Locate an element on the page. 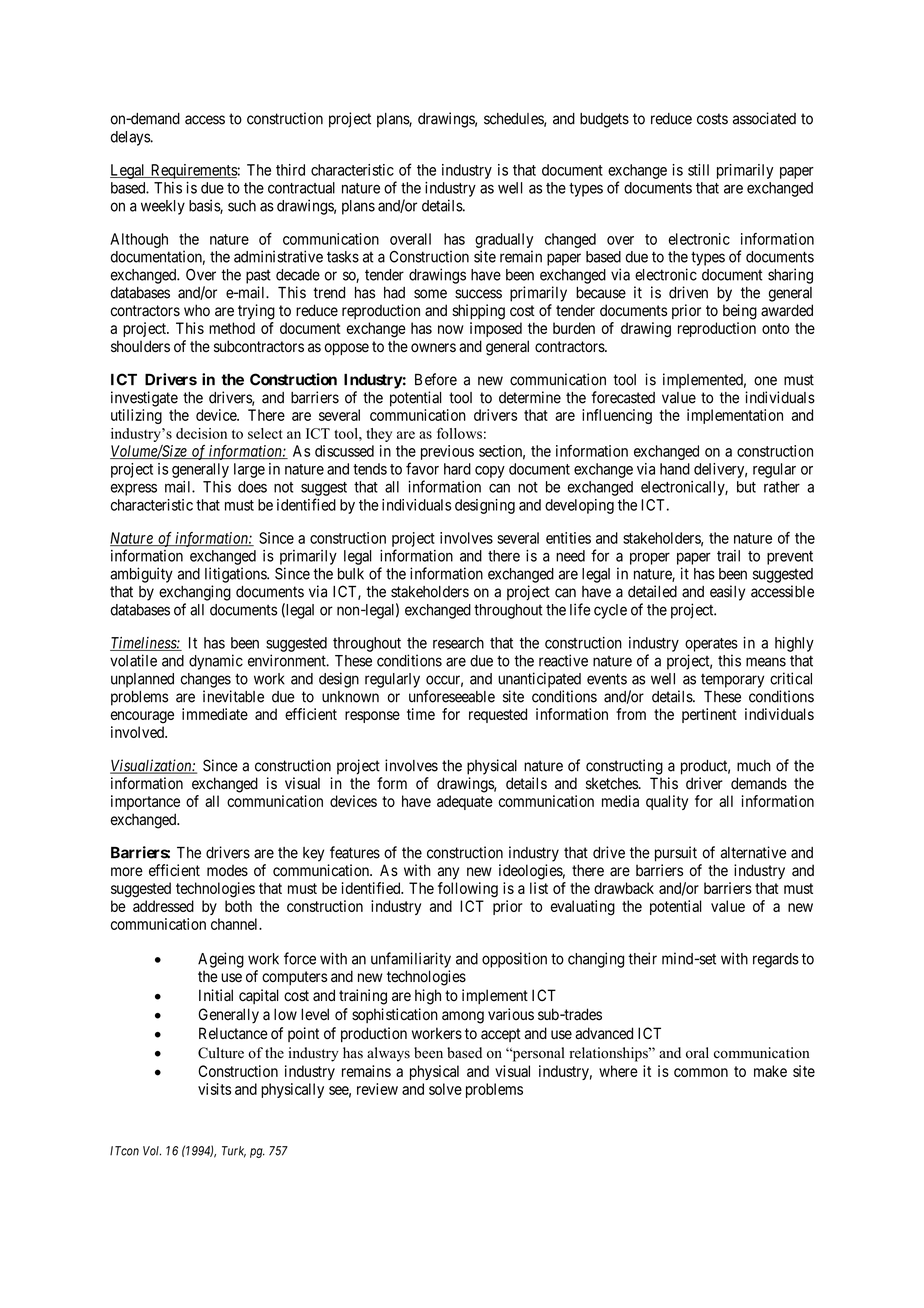  gradually is located at coordinates (504, 240).
